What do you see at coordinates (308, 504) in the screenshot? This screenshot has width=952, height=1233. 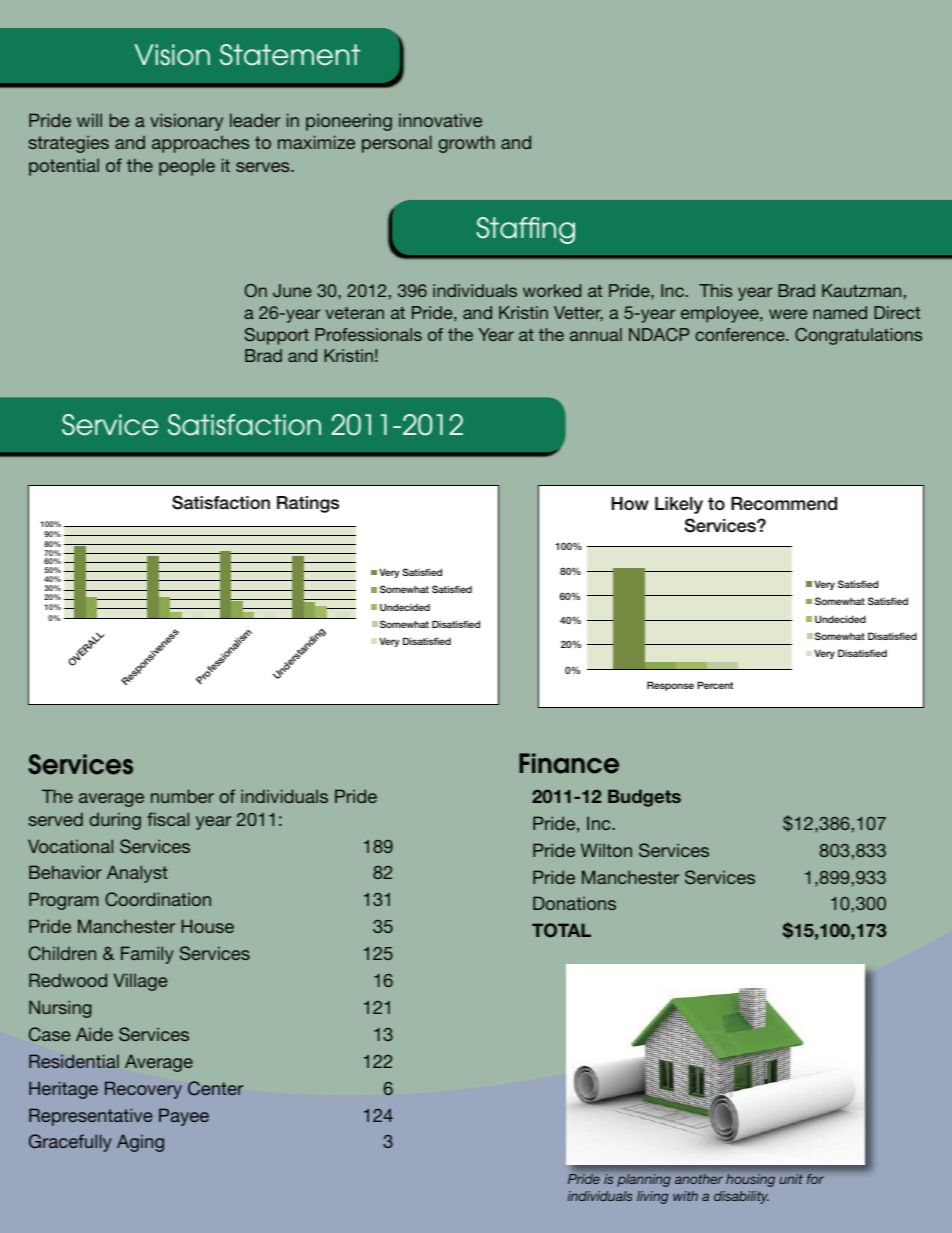 I see `Ratings` at bounding box center [308, 504].
